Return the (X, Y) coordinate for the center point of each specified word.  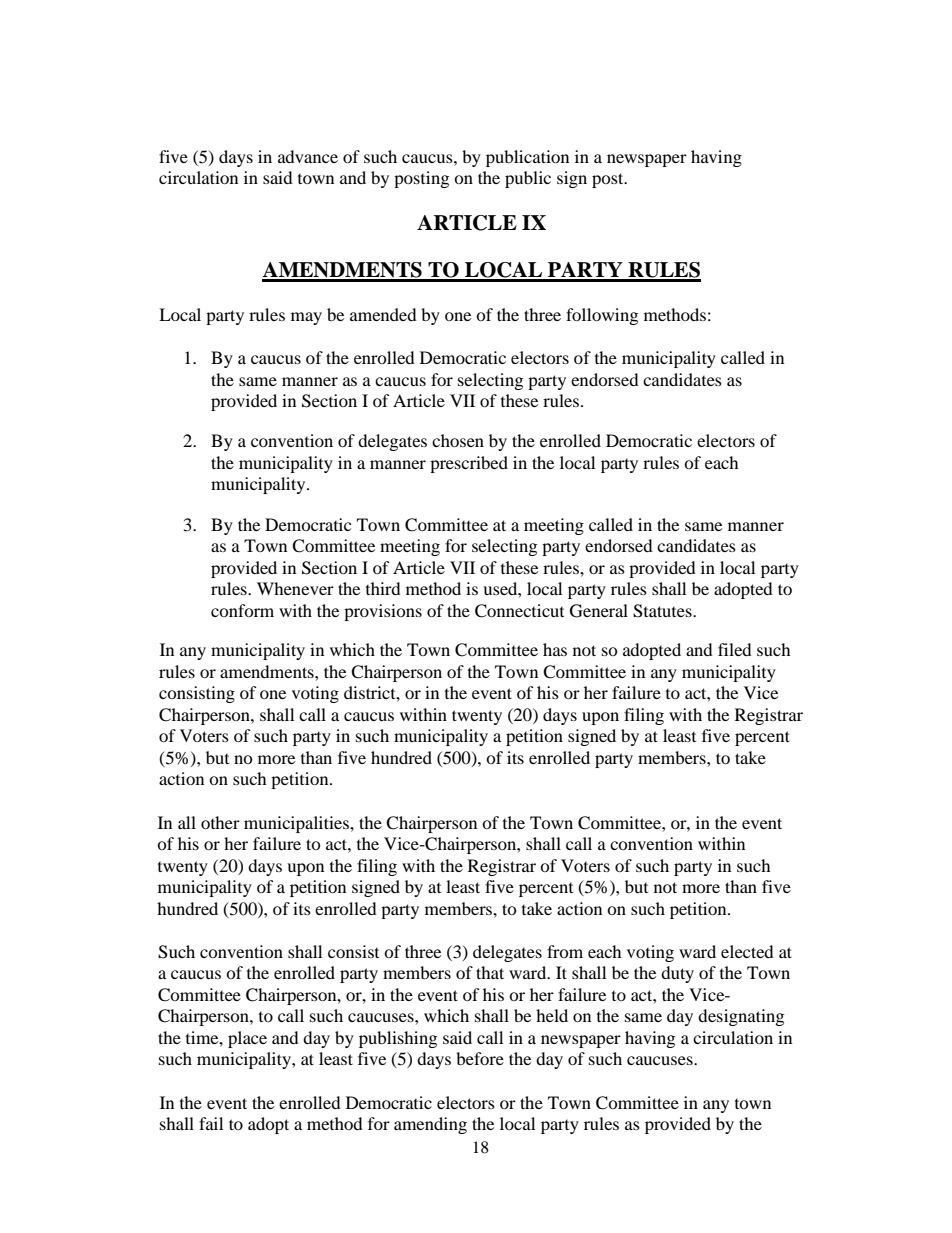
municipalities (297, 824)
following (602, 316)
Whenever (295, 588)
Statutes (663, 611)
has (555, 649)
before (480, 1058)
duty (677, 974)
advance (308, 156)
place (247, 1039)
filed (735, 649)
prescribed (469, 464)
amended (383, 314)
